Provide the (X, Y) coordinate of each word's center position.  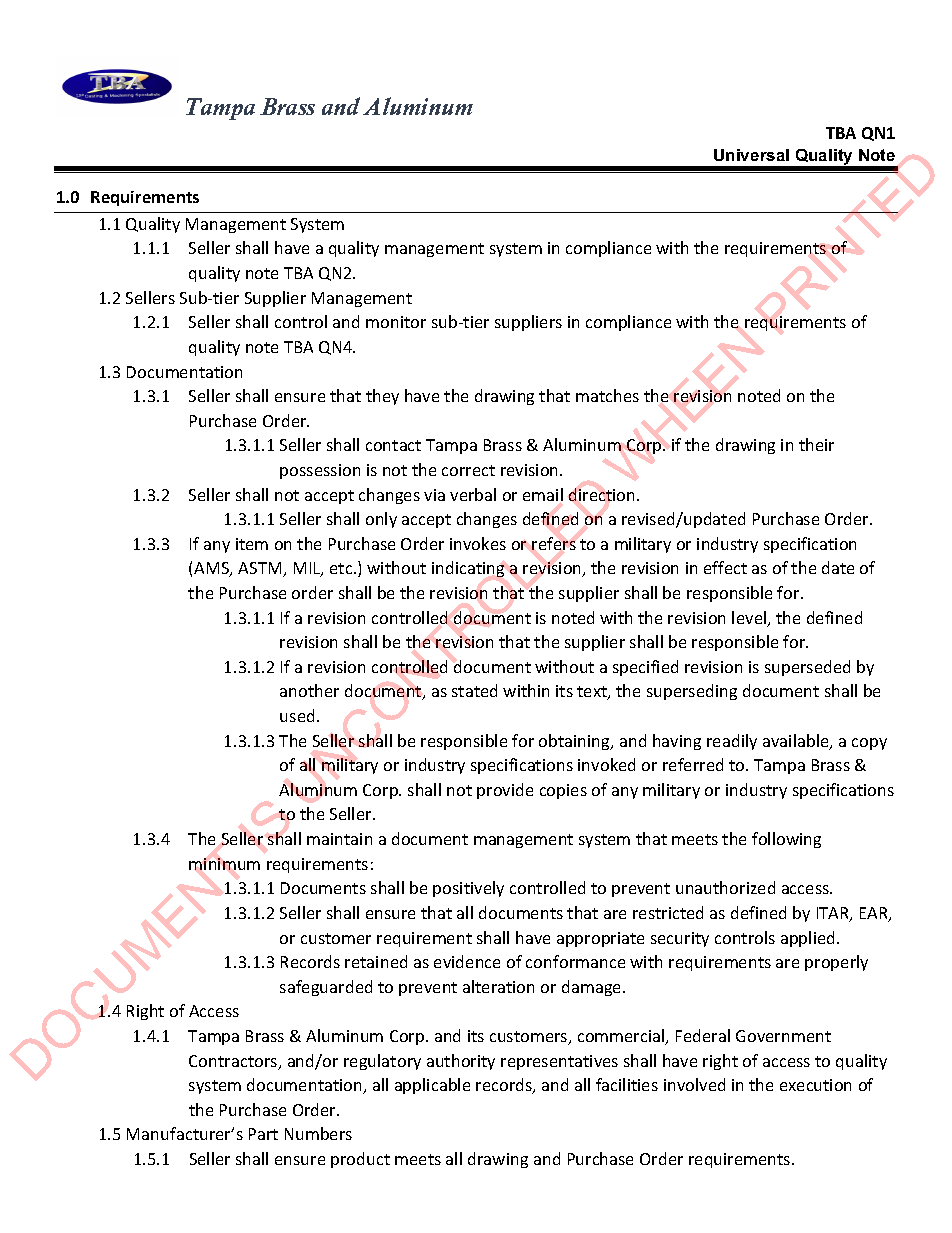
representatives (559, 1062)
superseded (807, 668)
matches (607, 395)
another (309, 690)
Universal (751, 155)
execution (815, 1085)
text (593, 693)
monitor (396, 322)
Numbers (318, 1133)
